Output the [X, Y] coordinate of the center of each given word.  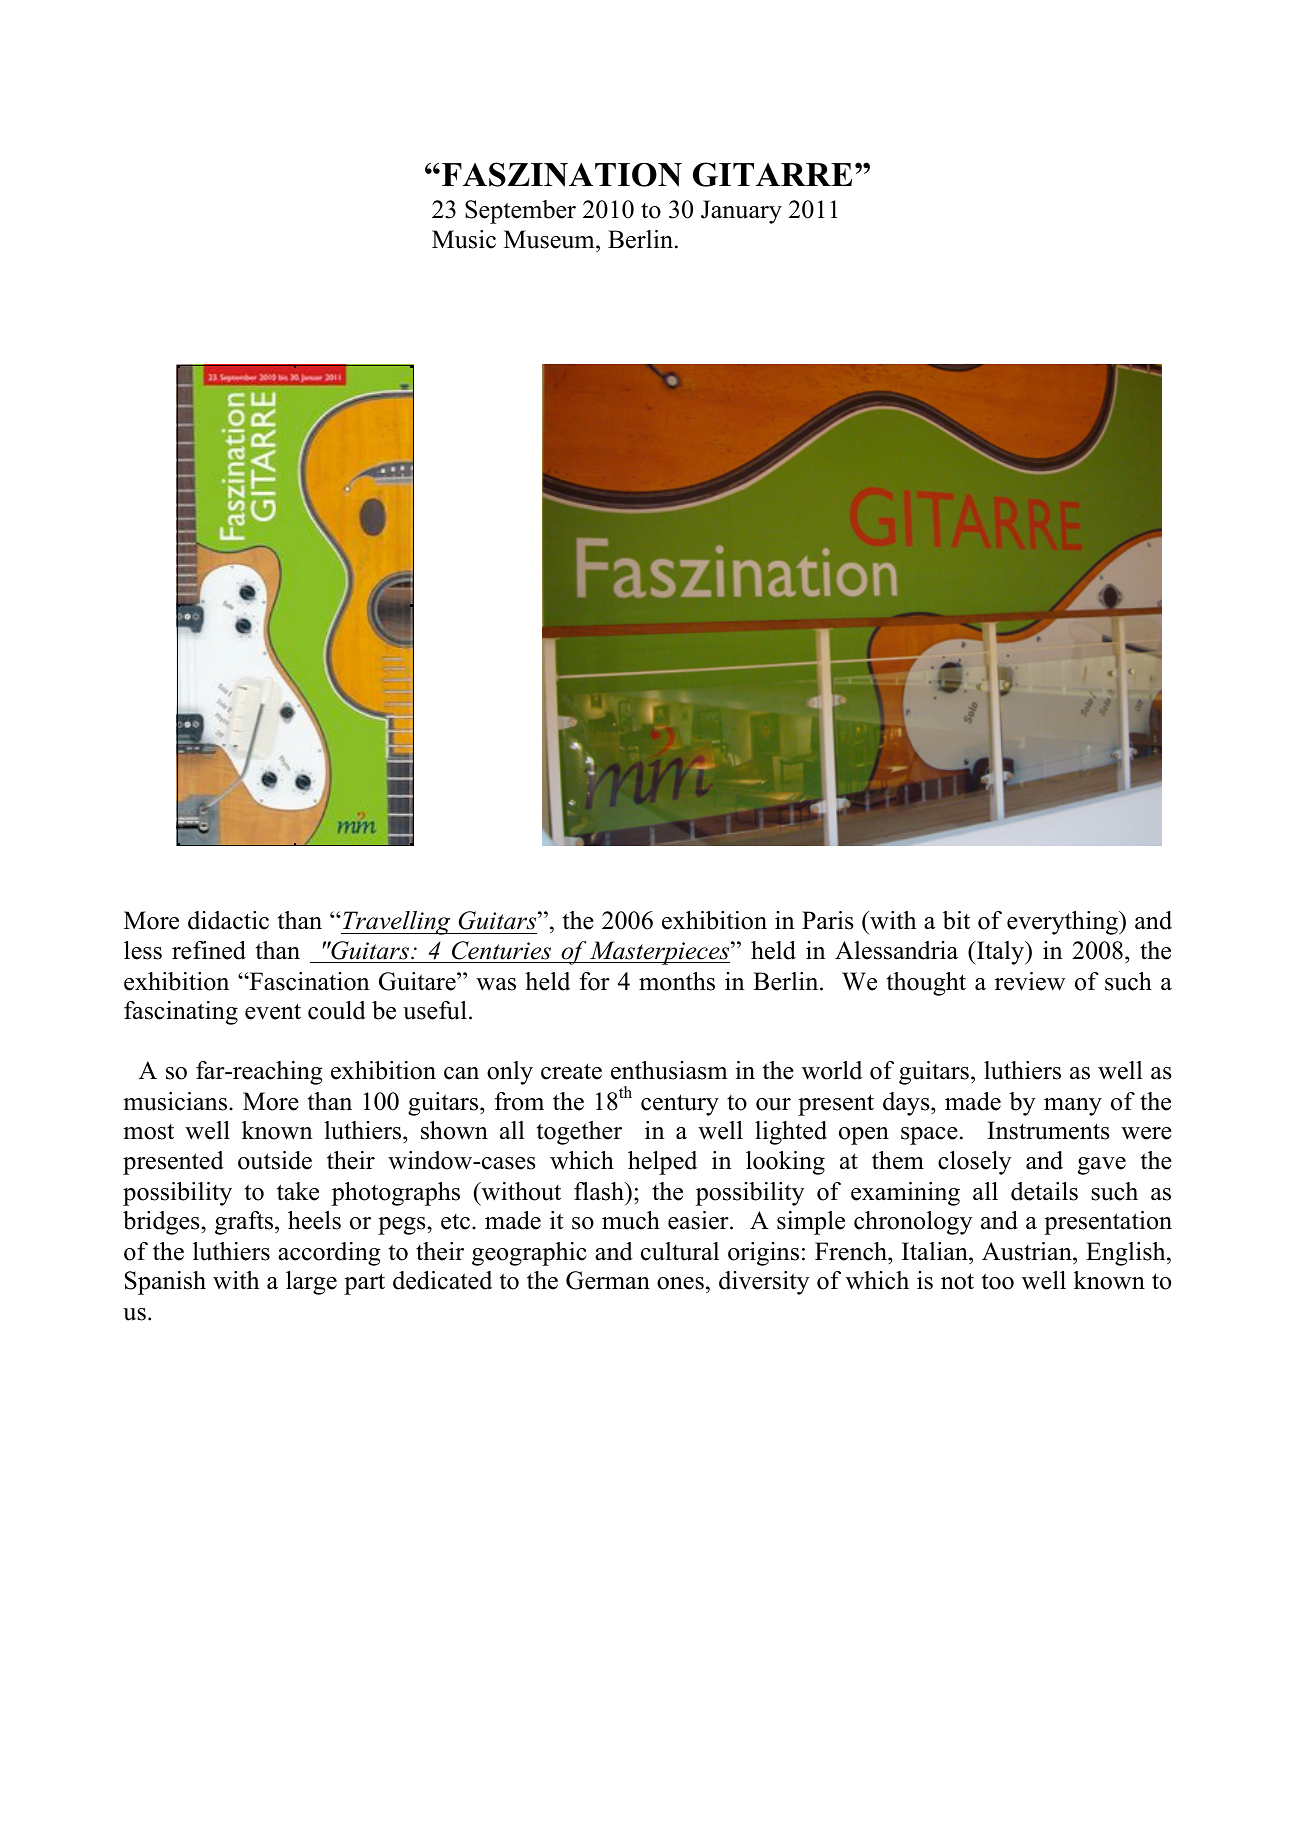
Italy [1001, 953]
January [741, 212]
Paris [827, 920]
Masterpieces [660, 953]
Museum [550, 239]
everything [1063, 923]
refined [209, 950]
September [520, 212]
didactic [228, 920]
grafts [244, 1223]
